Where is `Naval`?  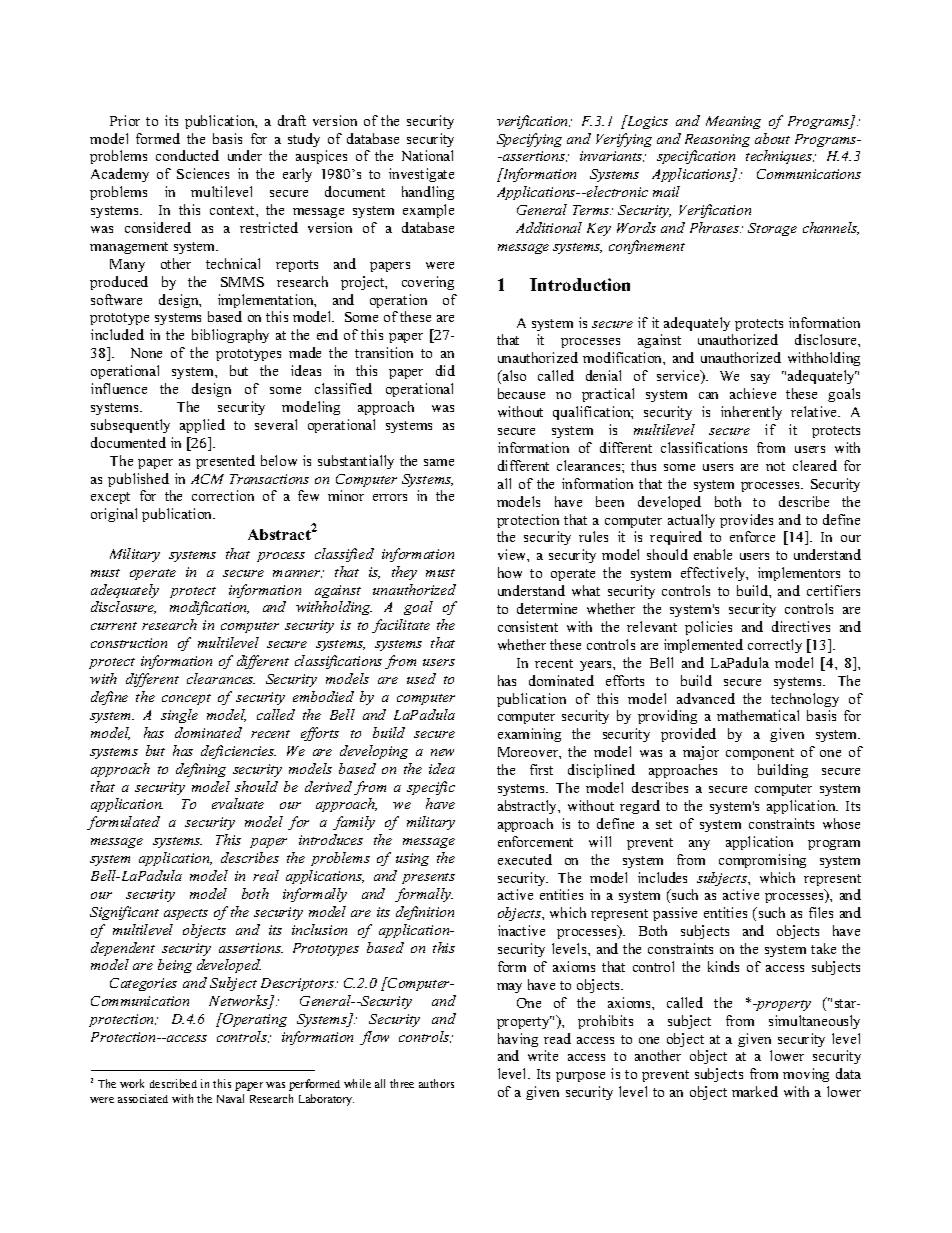 Naval is located at coordinates (230, 1098).
